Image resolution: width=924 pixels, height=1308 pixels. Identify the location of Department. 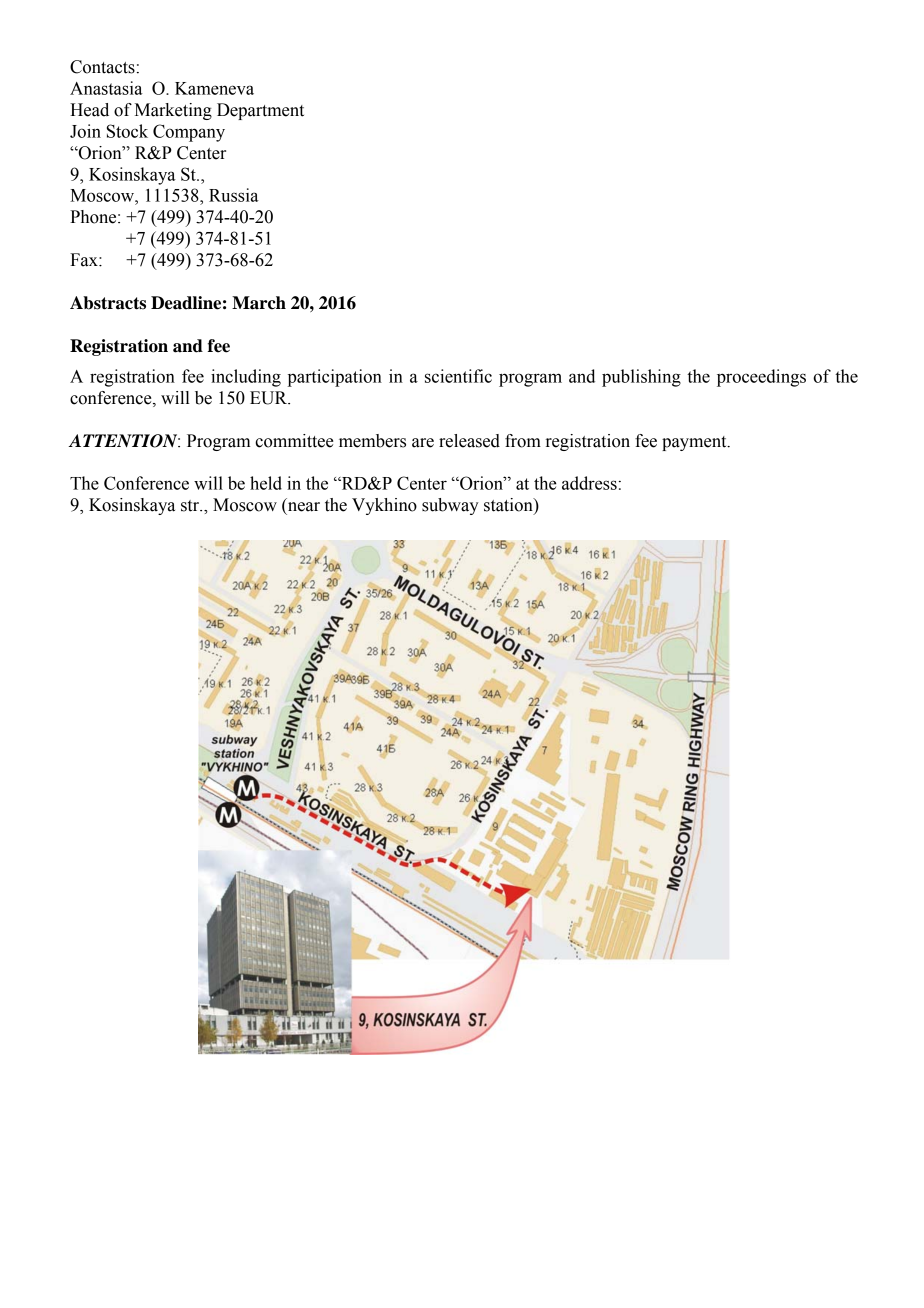
(260, 111).
